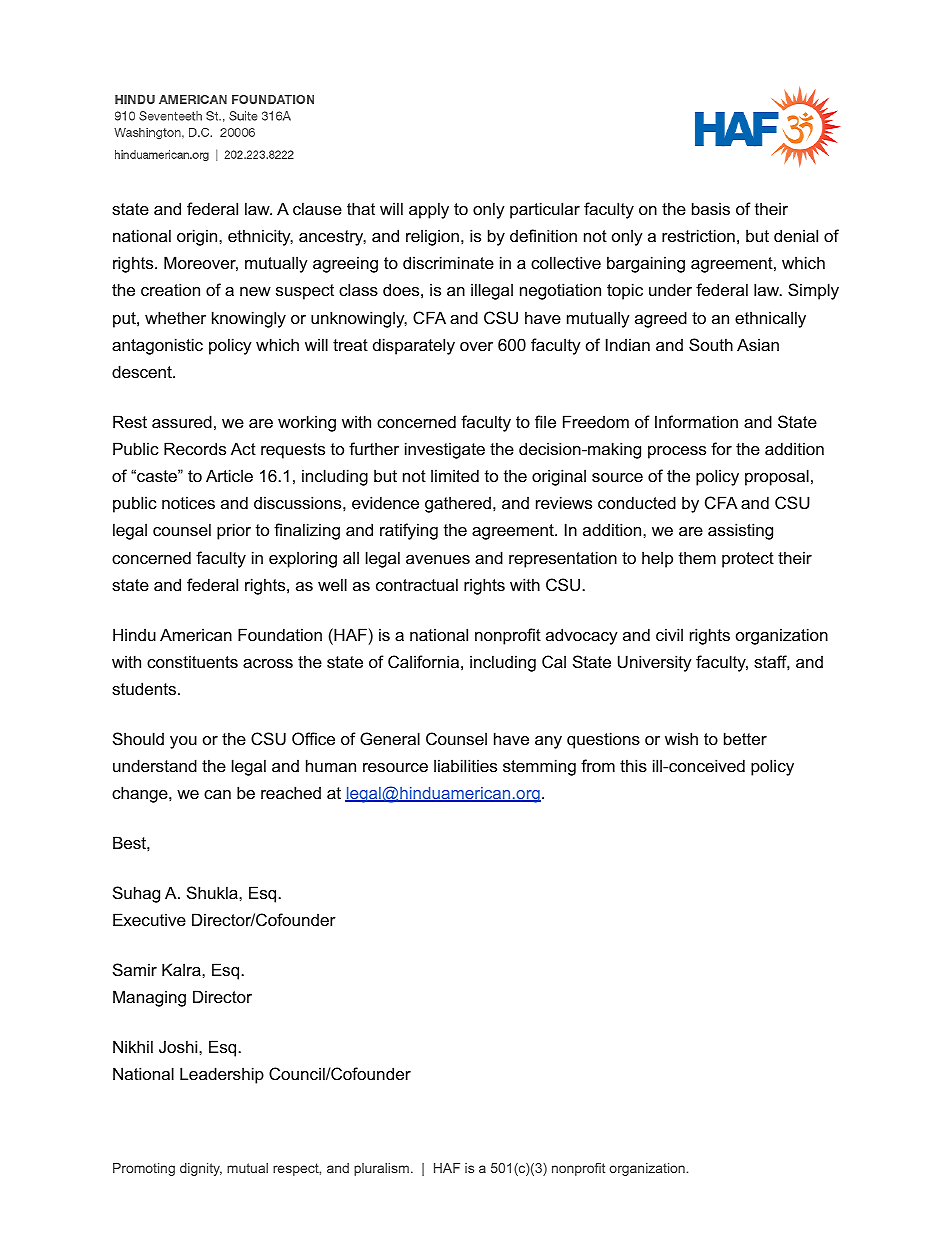 The height and width of the screenshot is (1233, 952). What do you see at coordinates (633, 765) in the screenshot?
I see `this` at bounding box center [633, 765].
